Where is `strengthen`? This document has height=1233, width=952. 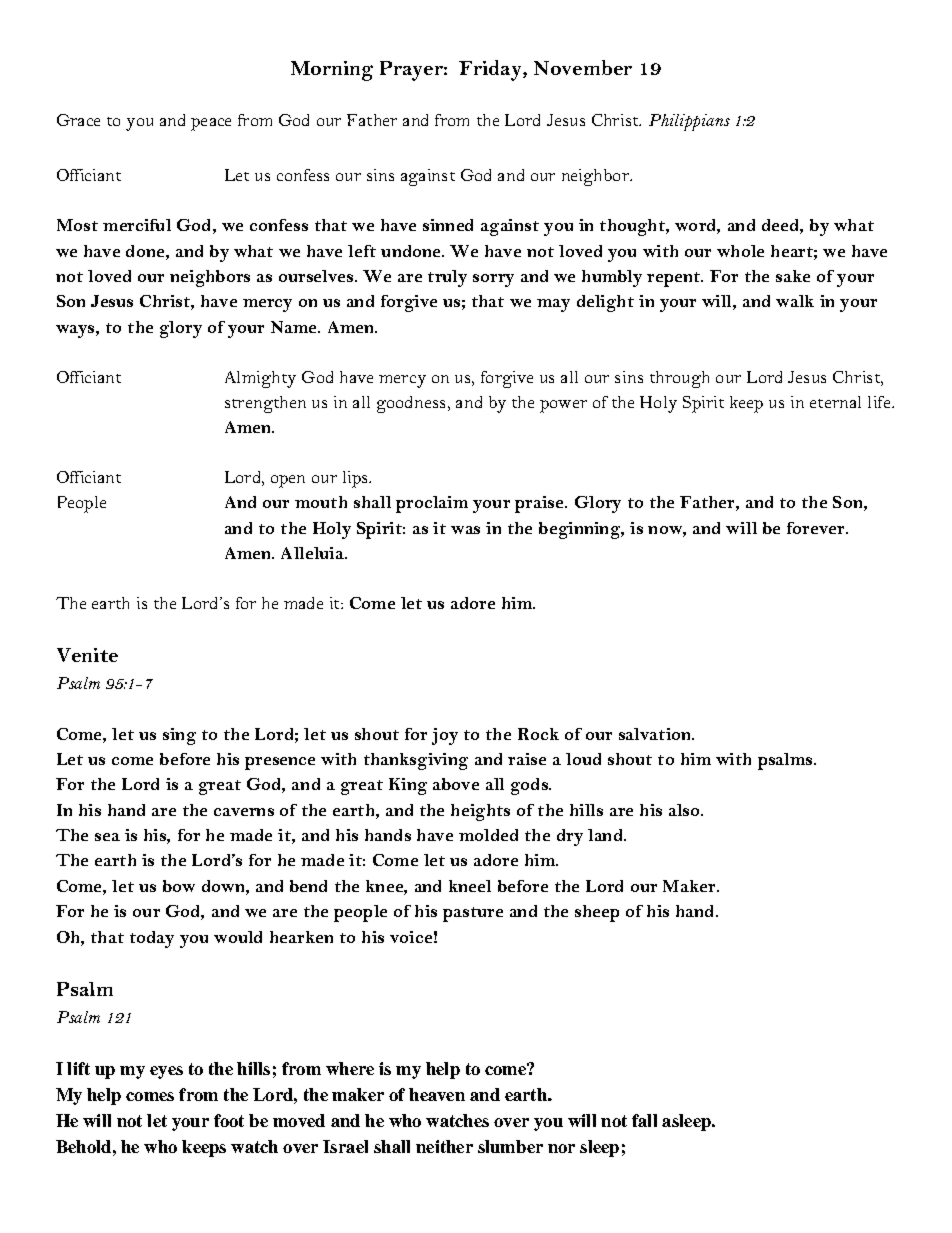 strengthen is located at coordinates (265, 404).
